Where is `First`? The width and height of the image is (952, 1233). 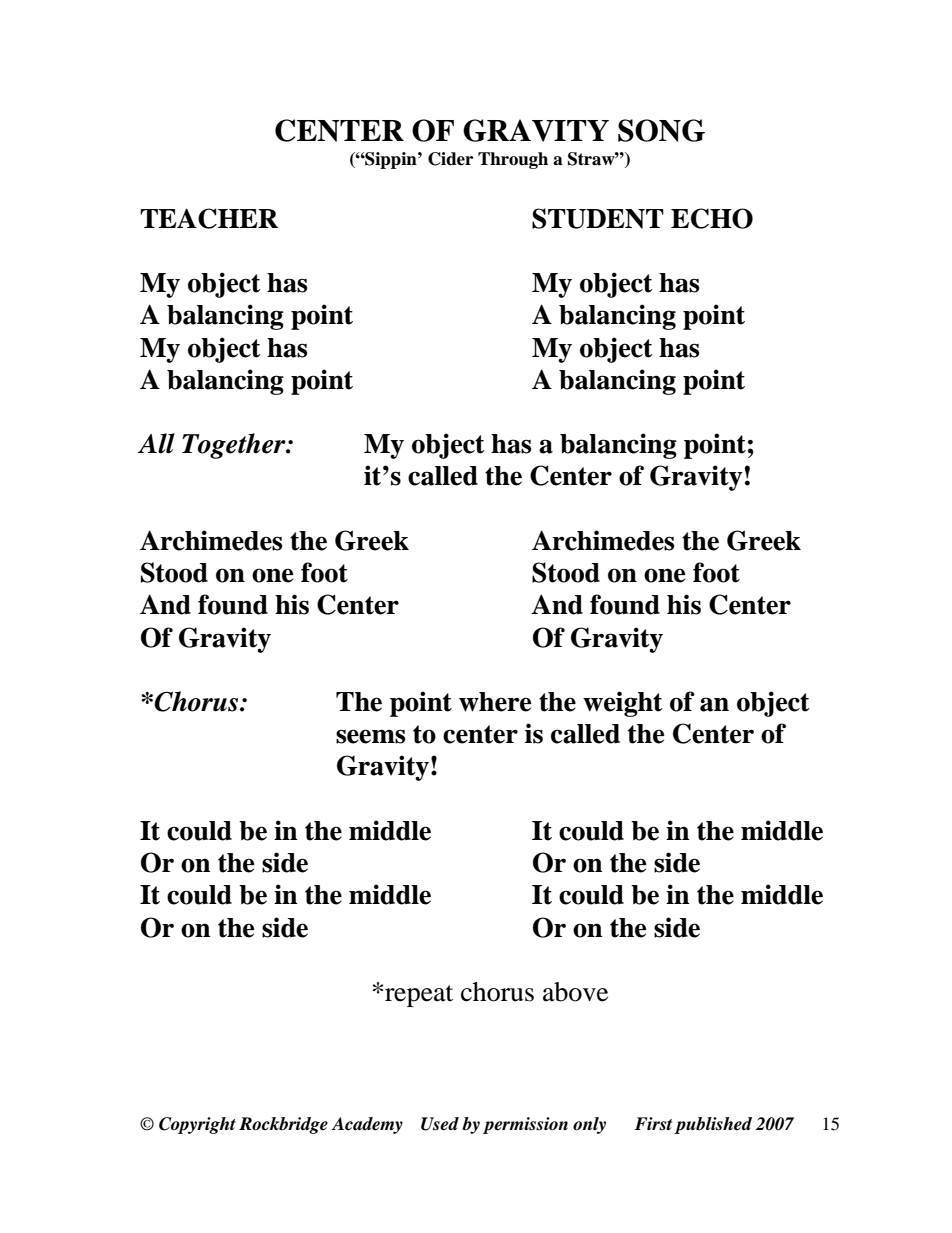
First is located at coordinates (653, 1124).
